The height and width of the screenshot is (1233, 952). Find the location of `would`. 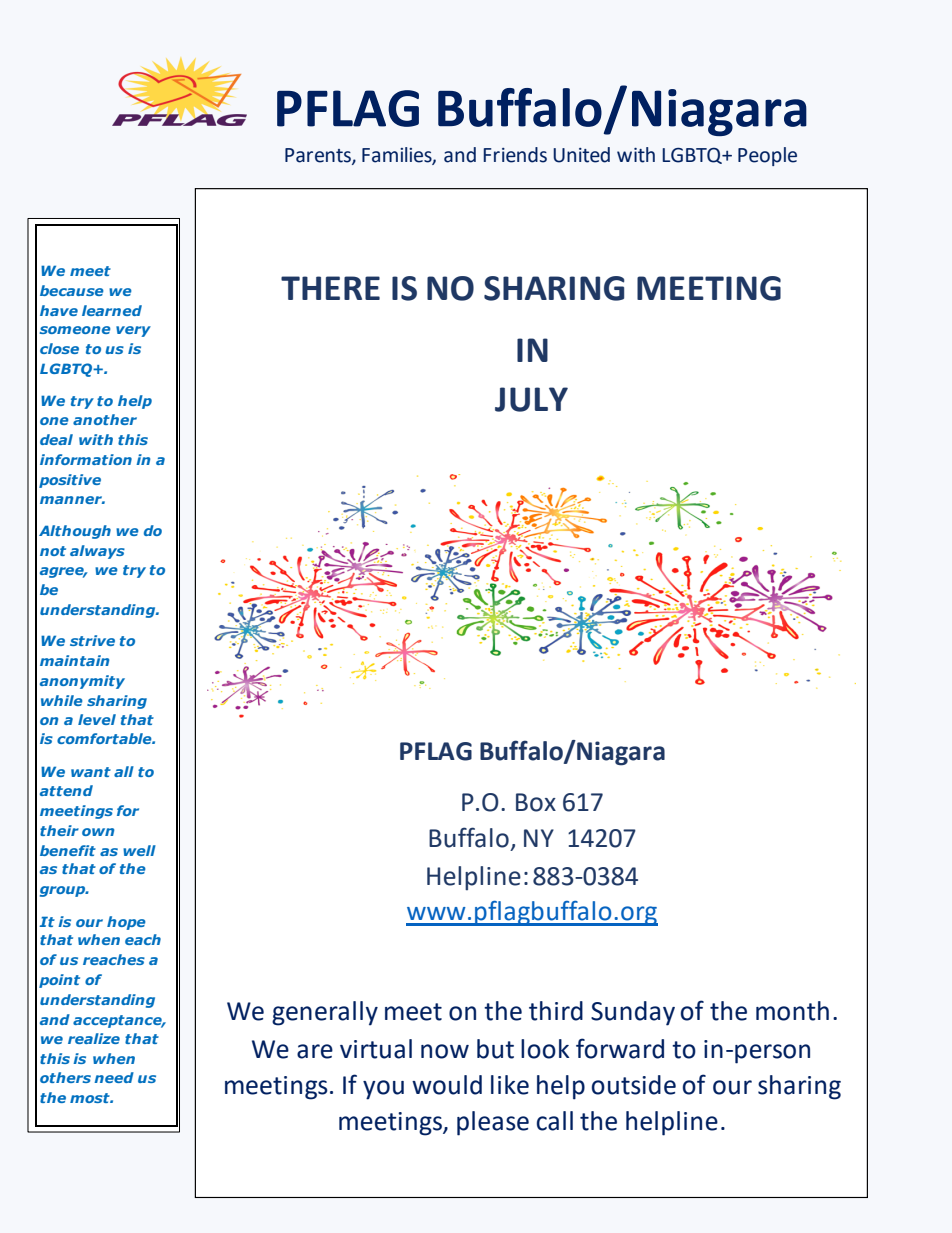

would is located at coordinates (447, 1085).
